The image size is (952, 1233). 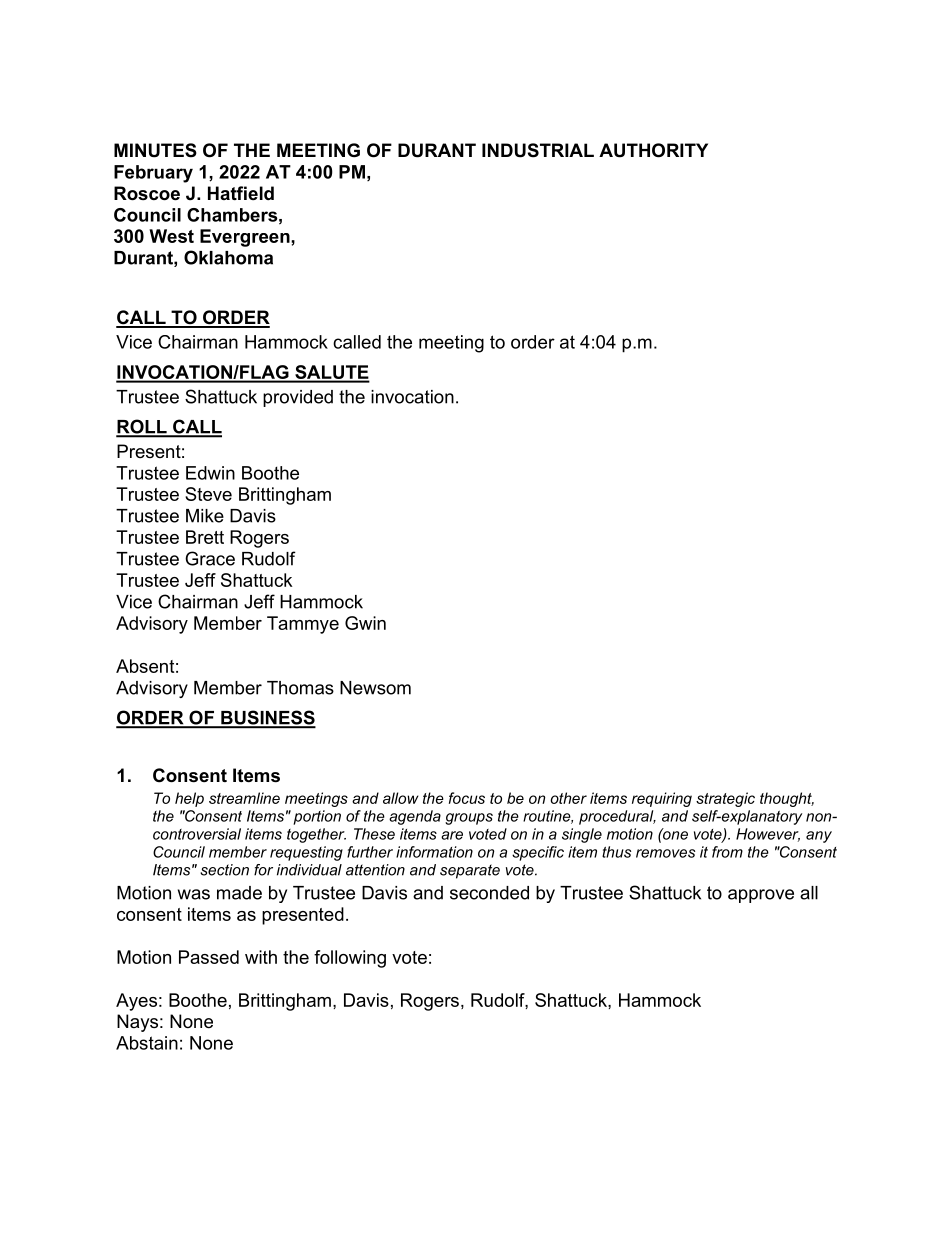 What do you see at coordinates (244, 798) in the screenshot?
I see `streamline` at bounding box center [244, 798].
